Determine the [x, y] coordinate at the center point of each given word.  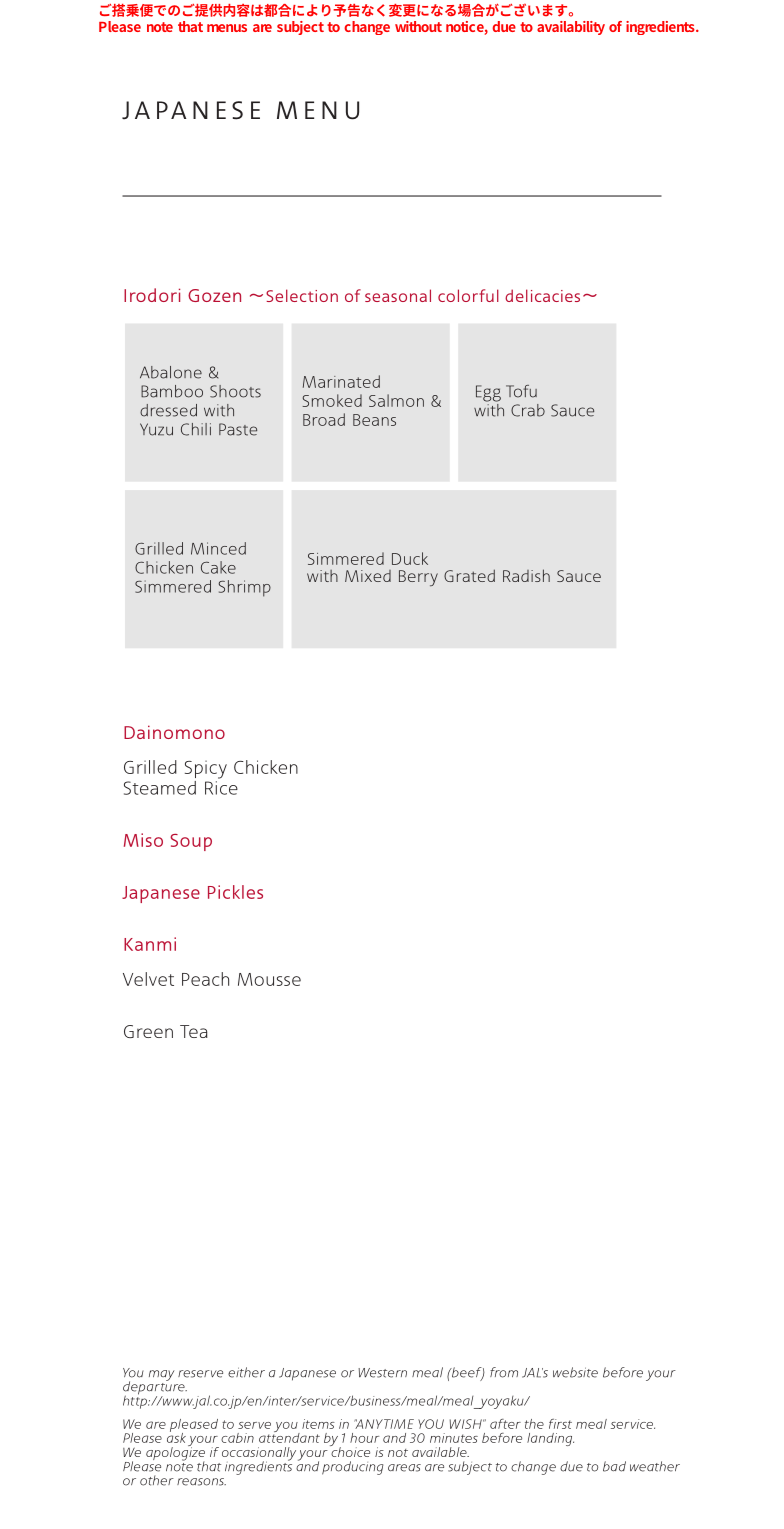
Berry [418, 578]
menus [227, 28]
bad [614, 1466]
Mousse [269, 979]
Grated [469, 575]
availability [571, 28]
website [575, 1372]
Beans [374, 420]
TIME [399, 1424]
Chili [196, 429]
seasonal [398, 295]
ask [176, 1436]
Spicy [206, 769]
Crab [528, 410]
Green [148, 1031]
